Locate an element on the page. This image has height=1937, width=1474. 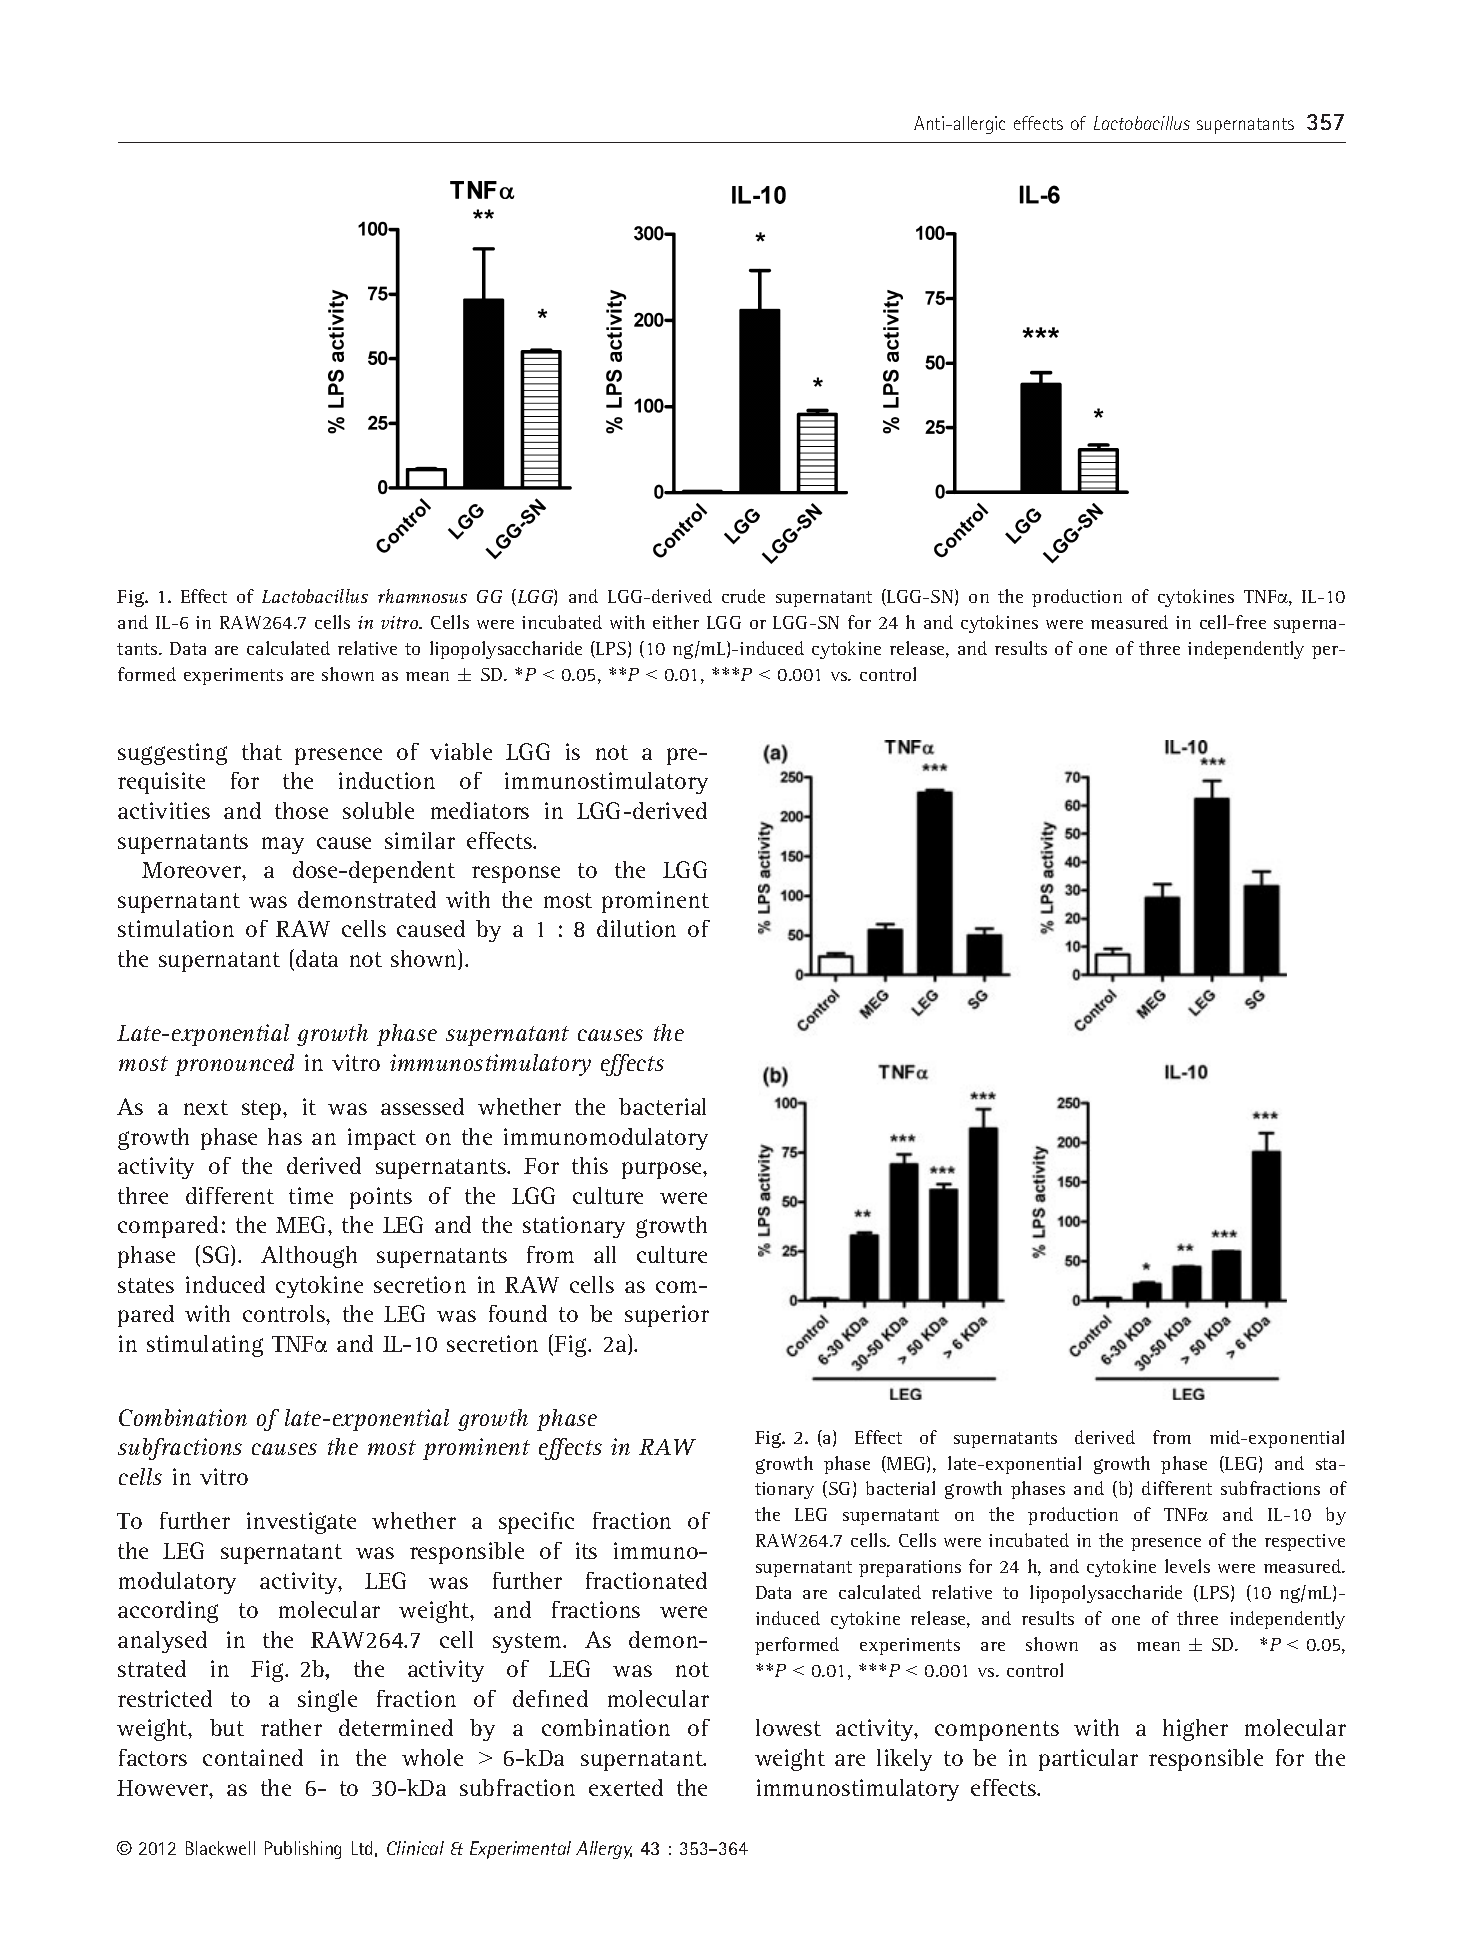
exerted is located at coordinates (626, 1787).
